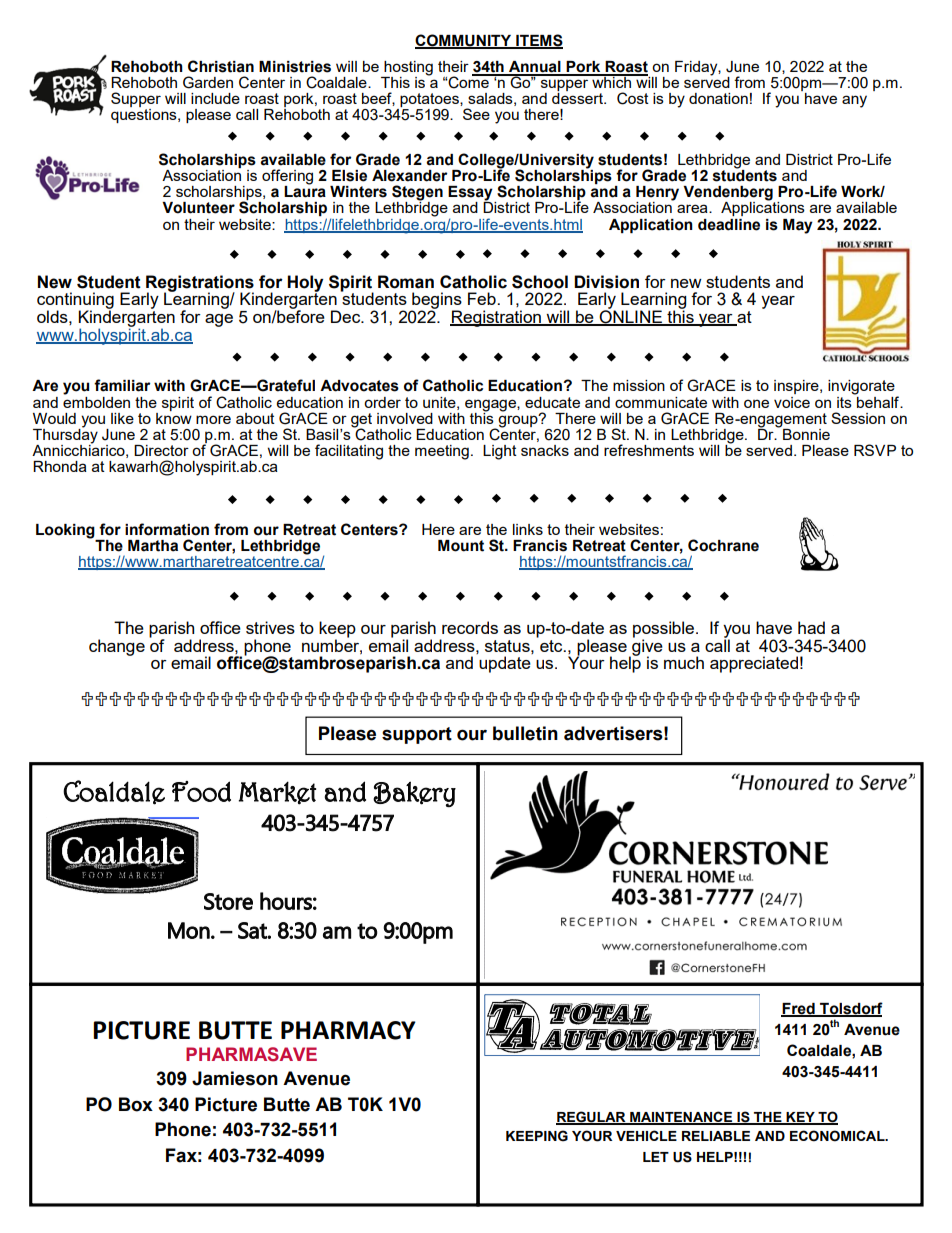 The width and height of the screenshot is (952, 1233). What do you see at coordinates (136, 1104) in the screenshot?
I see `Box` at bounding box center [136, 1104].
